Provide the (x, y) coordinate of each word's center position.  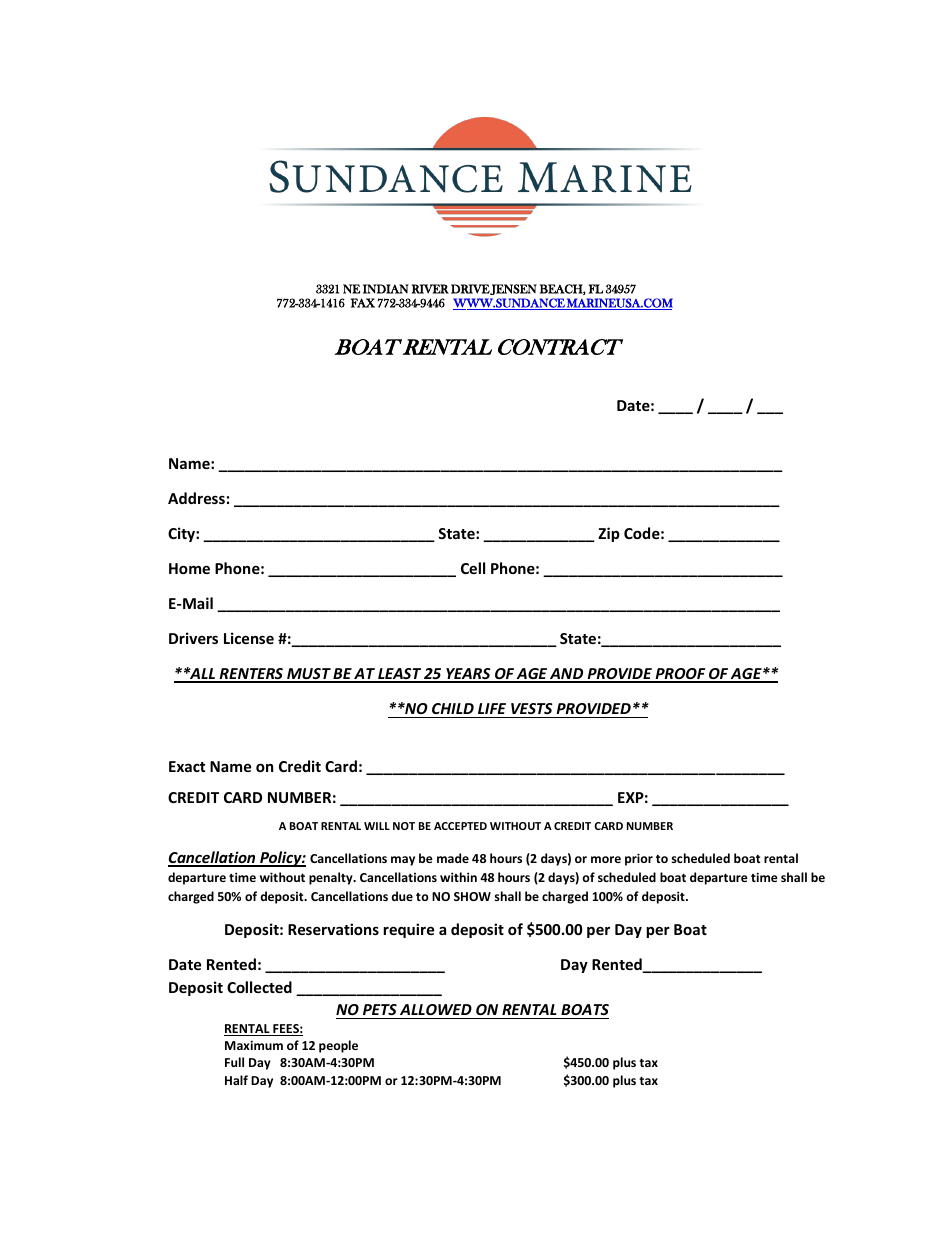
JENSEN (513, 289)
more (606, 859)
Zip (609, 534)
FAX (363, 303)
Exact (187, 766)
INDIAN (386, 289)
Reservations (333, 929)
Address (196, 498)
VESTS (531, 708)
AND (567, 675)
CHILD (453, 708)
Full (234, 1062)
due (402, 896)
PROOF (680, 675)
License (249, 638)
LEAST (399, 675)
